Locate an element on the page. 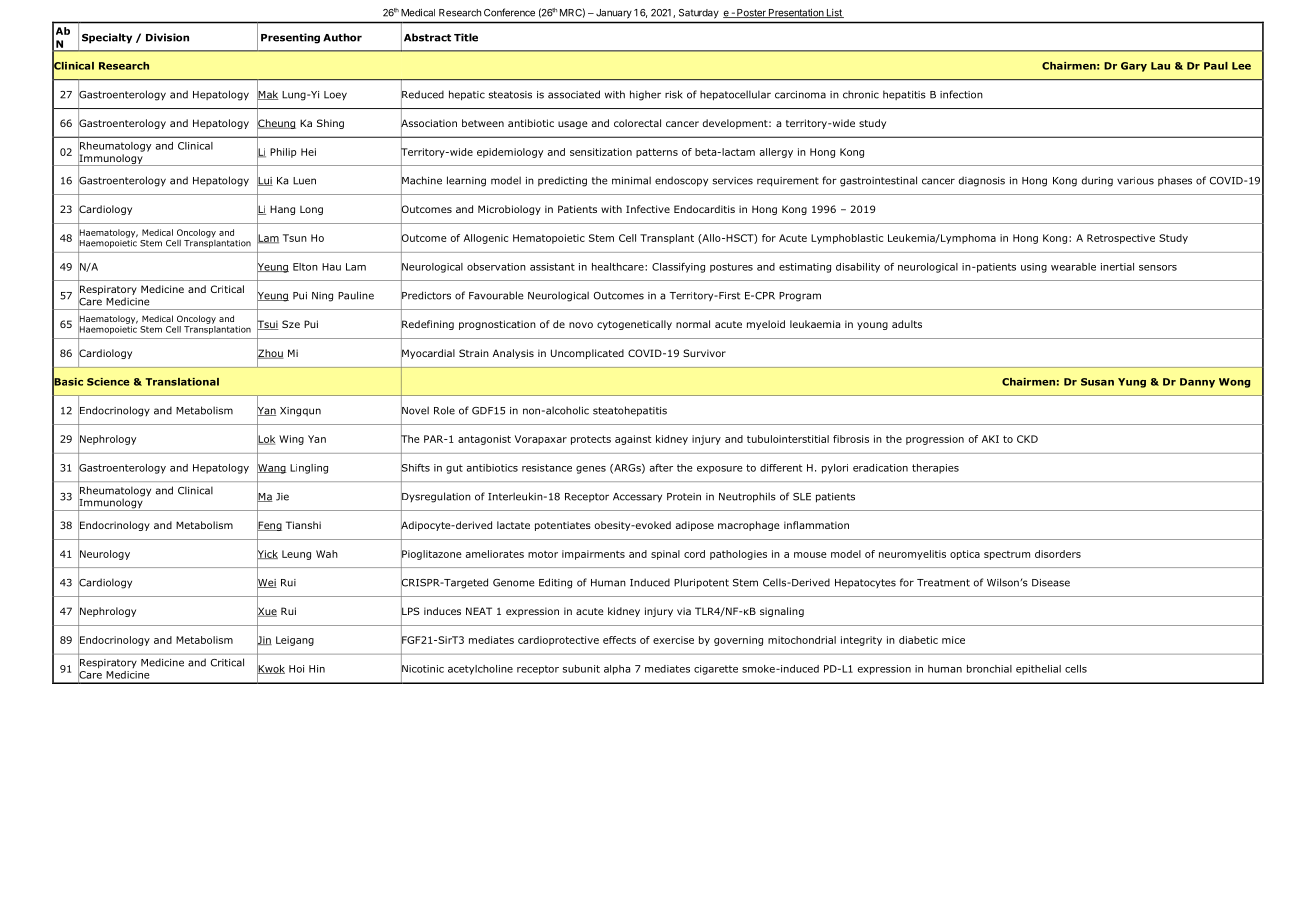 This page has width=1305, height=924. Saturday is located at coordinates (699, 13).
